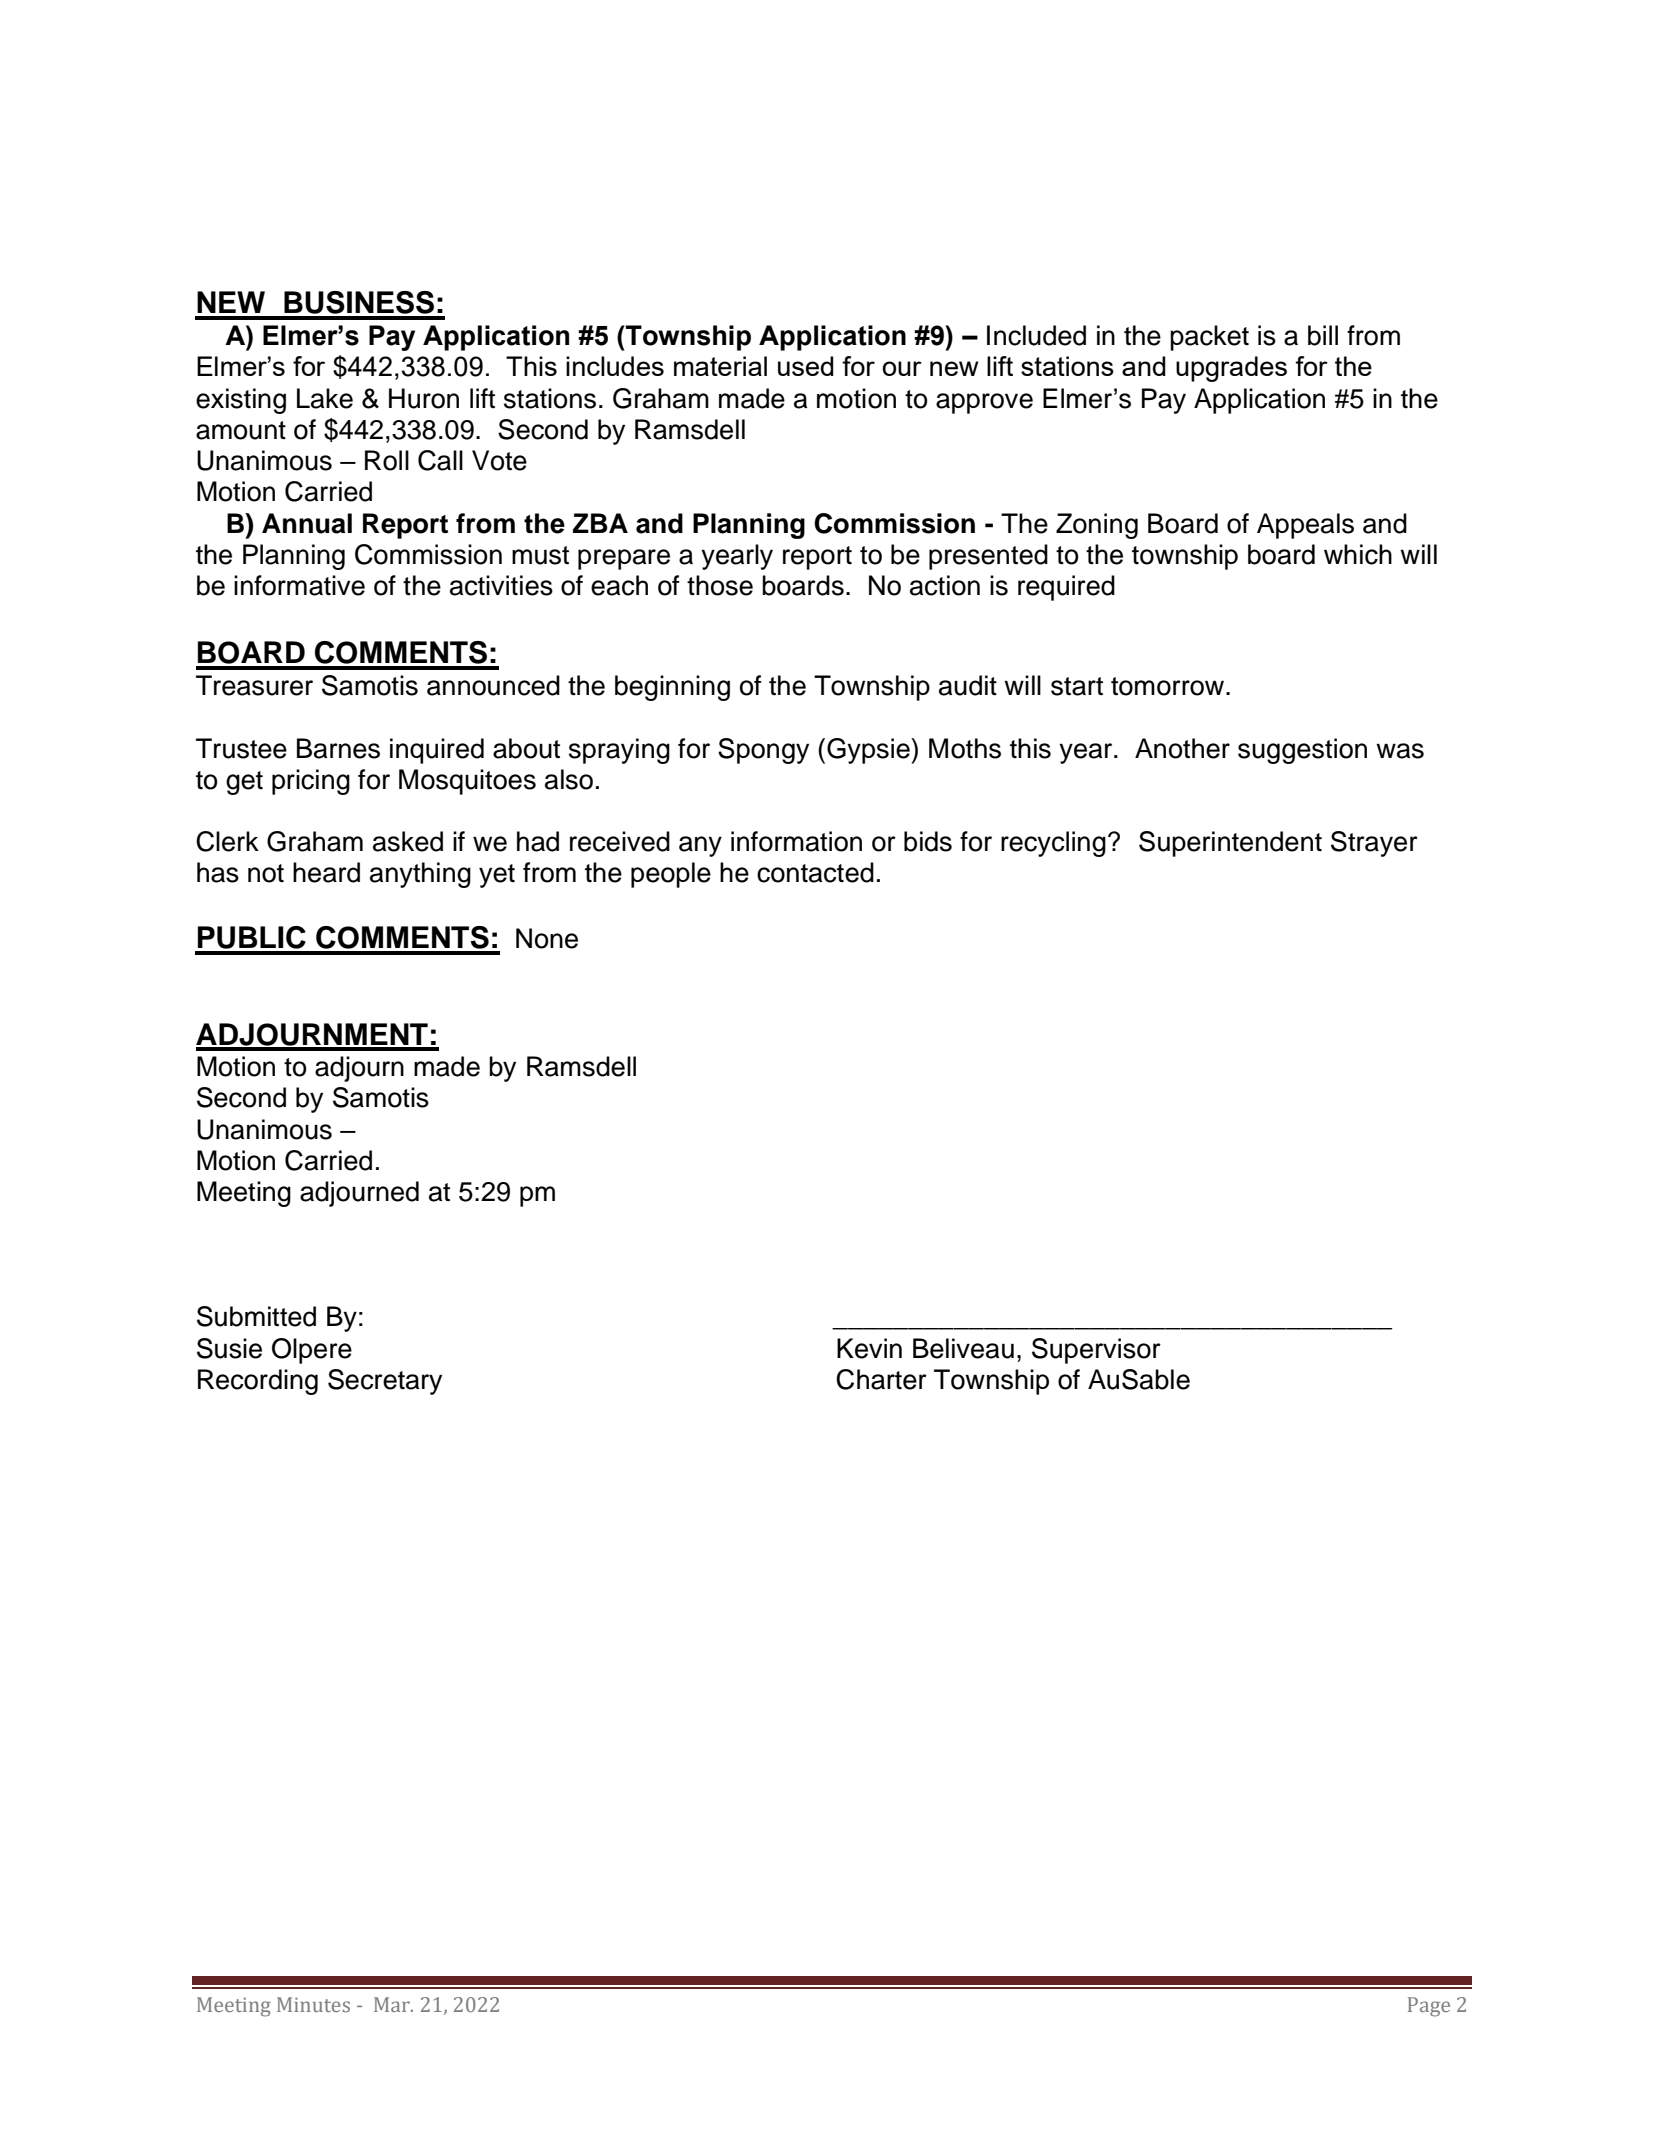 This screenshot has height=2152, width=1663. Describe the element at coordinates (385, 1382) in the screenshot. I see `Secretary` at that location.
